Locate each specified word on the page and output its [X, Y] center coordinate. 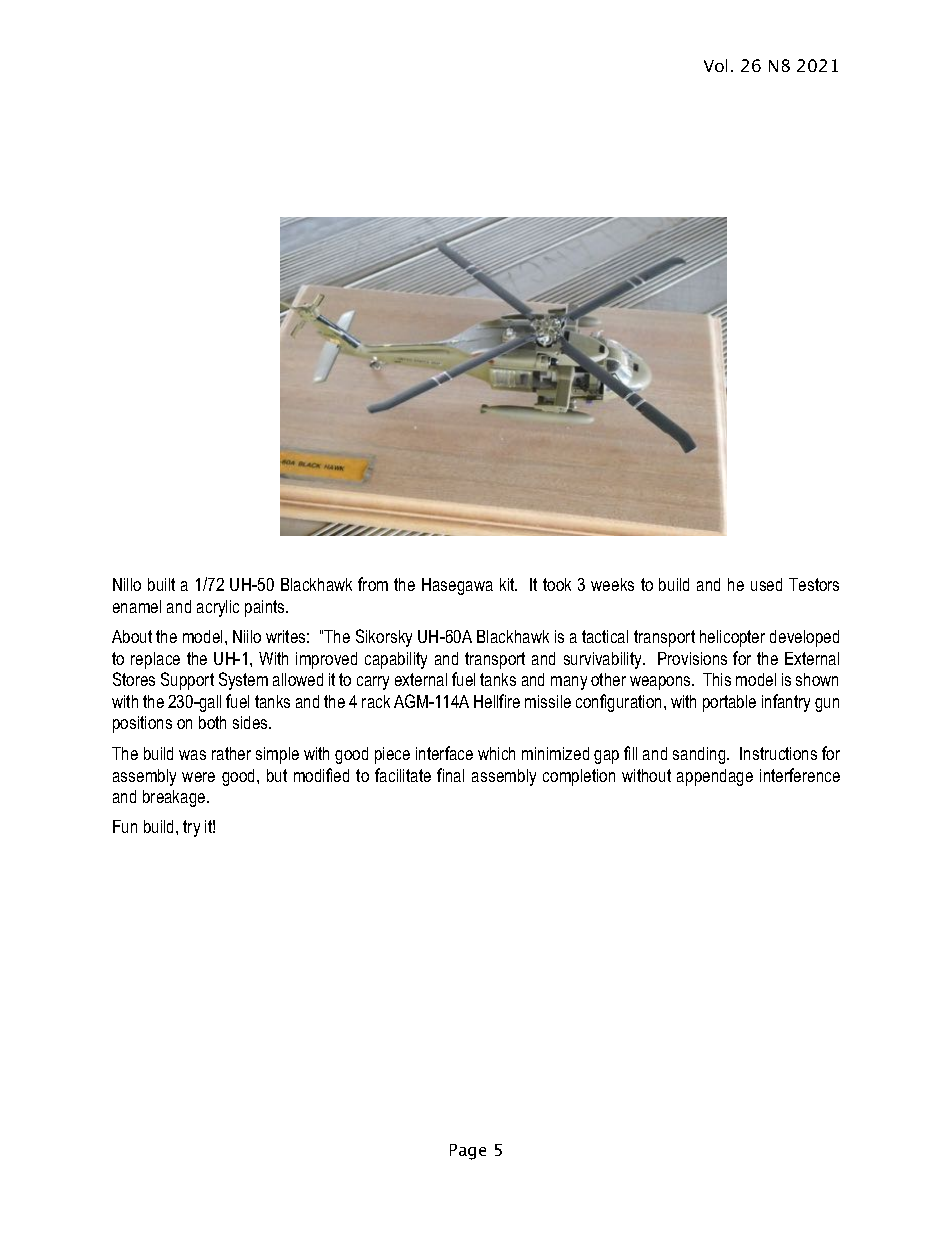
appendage [715, 777]
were [198, 777]
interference [800, 775]
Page [468, 1152]
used [766, 584]
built [161, 584]
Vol [715, 65]
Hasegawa [457, 586]
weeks [612, 584]
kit [508, 584]
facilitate [403, 775]
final [450, 775]
